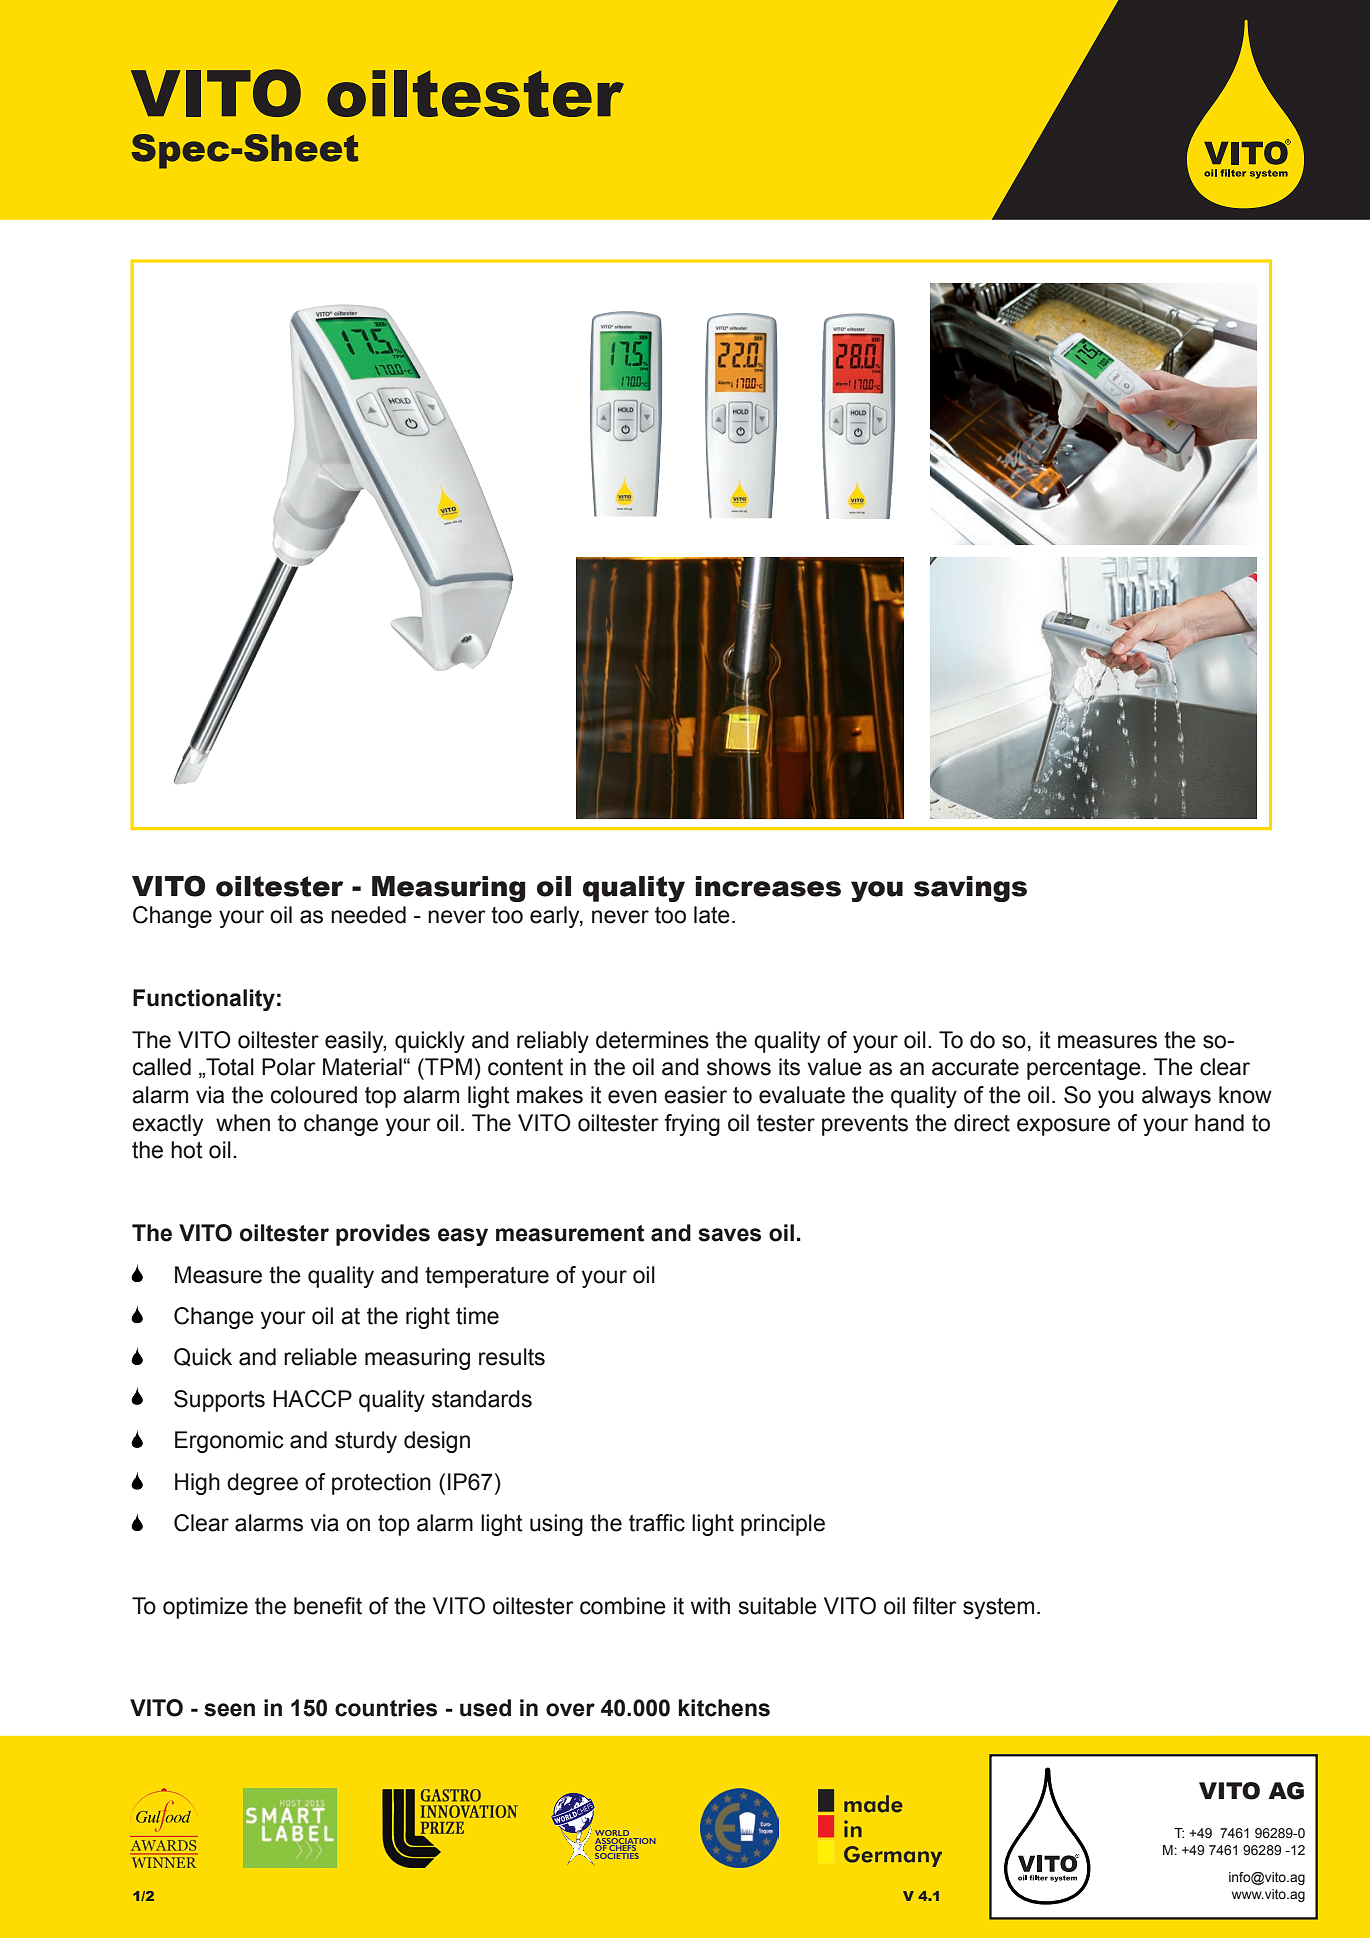  What do you see at coordinates (368, 915) in the page?
I see `needed` at bounding box center [368, 915].
